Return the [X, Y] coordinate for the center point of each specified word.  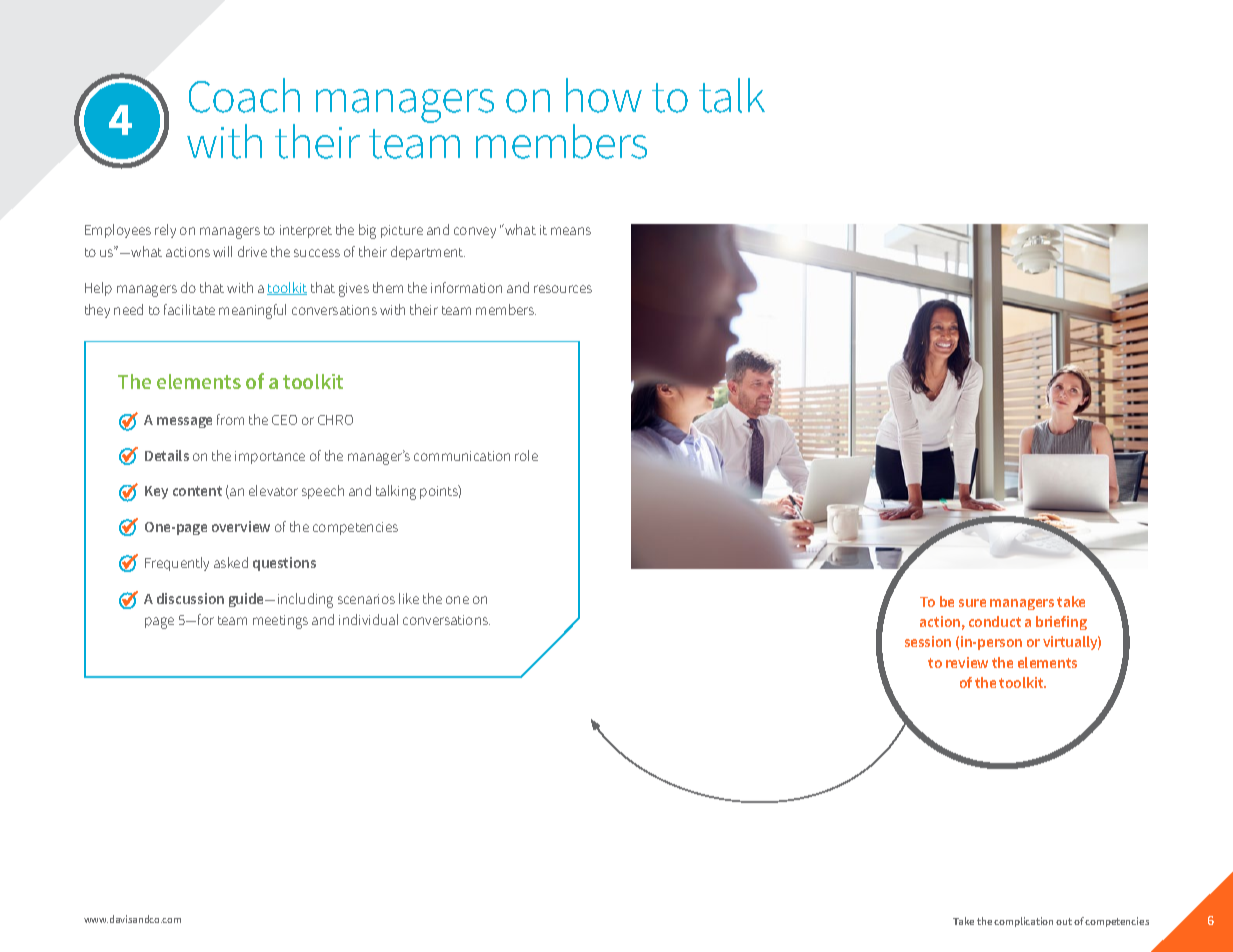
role [526, 455]
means [571, 231]
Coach [244, 95]
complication [1023, 922]
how [604, 95]
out [1064, 921]
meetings [280, 622]
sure [972, 603]
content [197, 491]
